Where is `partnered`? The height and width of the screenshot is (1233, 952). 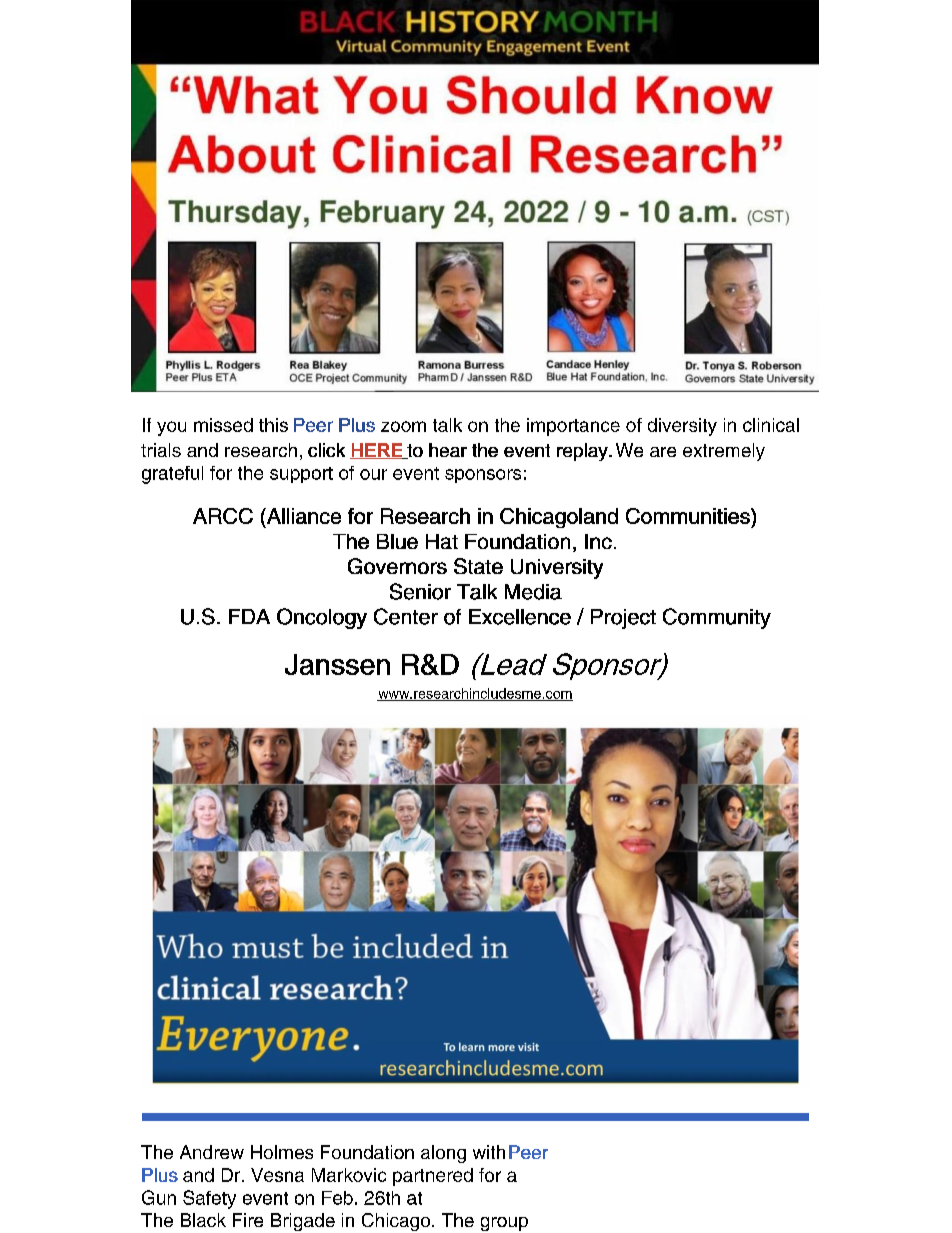 partnered is located at coordinates (433, 1177).
